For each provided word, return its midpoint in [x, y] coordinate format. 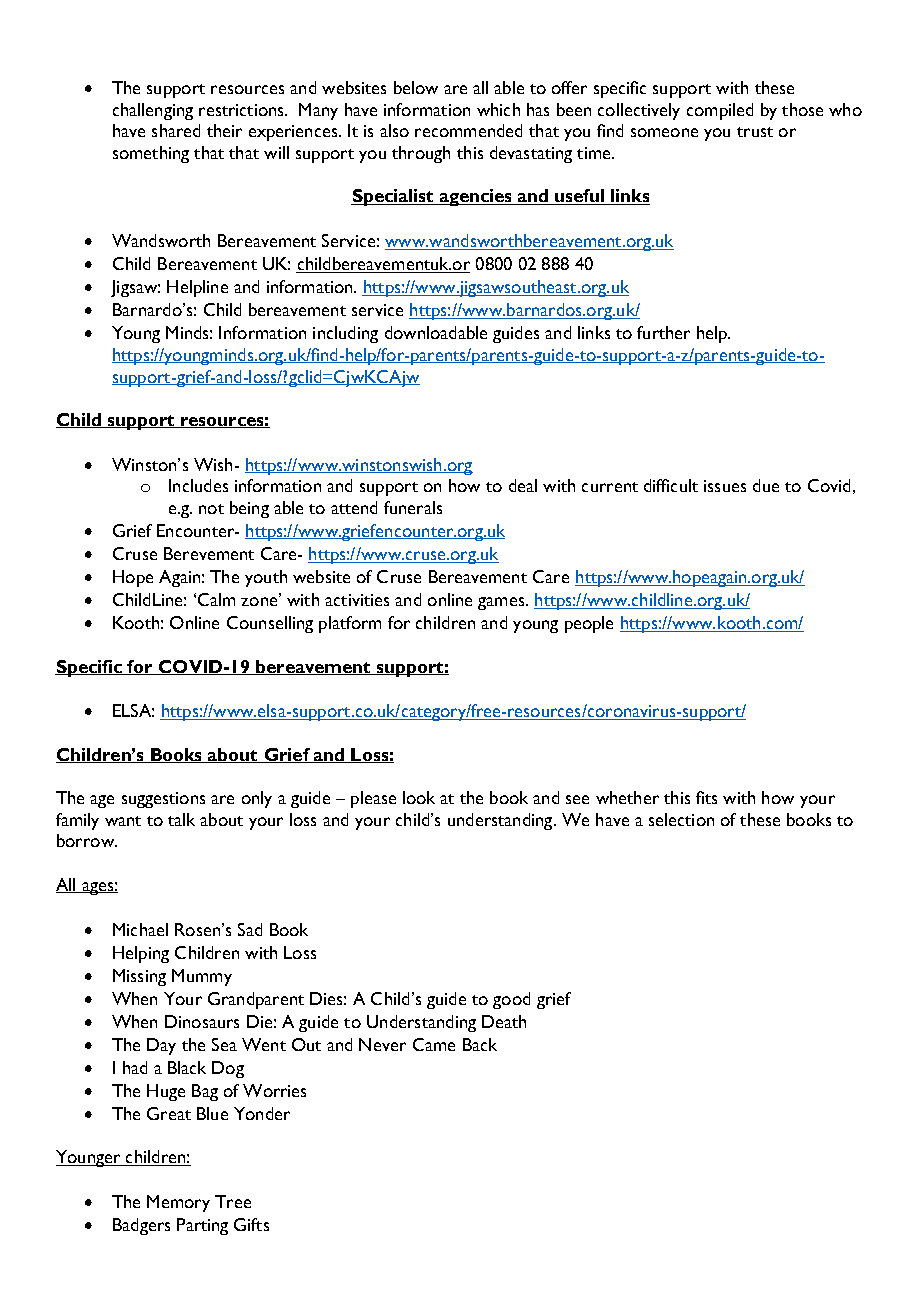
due [766, 485]
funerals [413, 507]
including [345, 334]
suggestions [163, 800]
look [419, 797]
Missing [139, 977]
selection [681, 819]
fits [706, 797]
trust [755, 132]
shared [176, 130]
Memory [178, 1203]
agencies [476, 197]
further [663, 332]
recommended [468, 130]
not [211, 509]
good [511, 1000]
